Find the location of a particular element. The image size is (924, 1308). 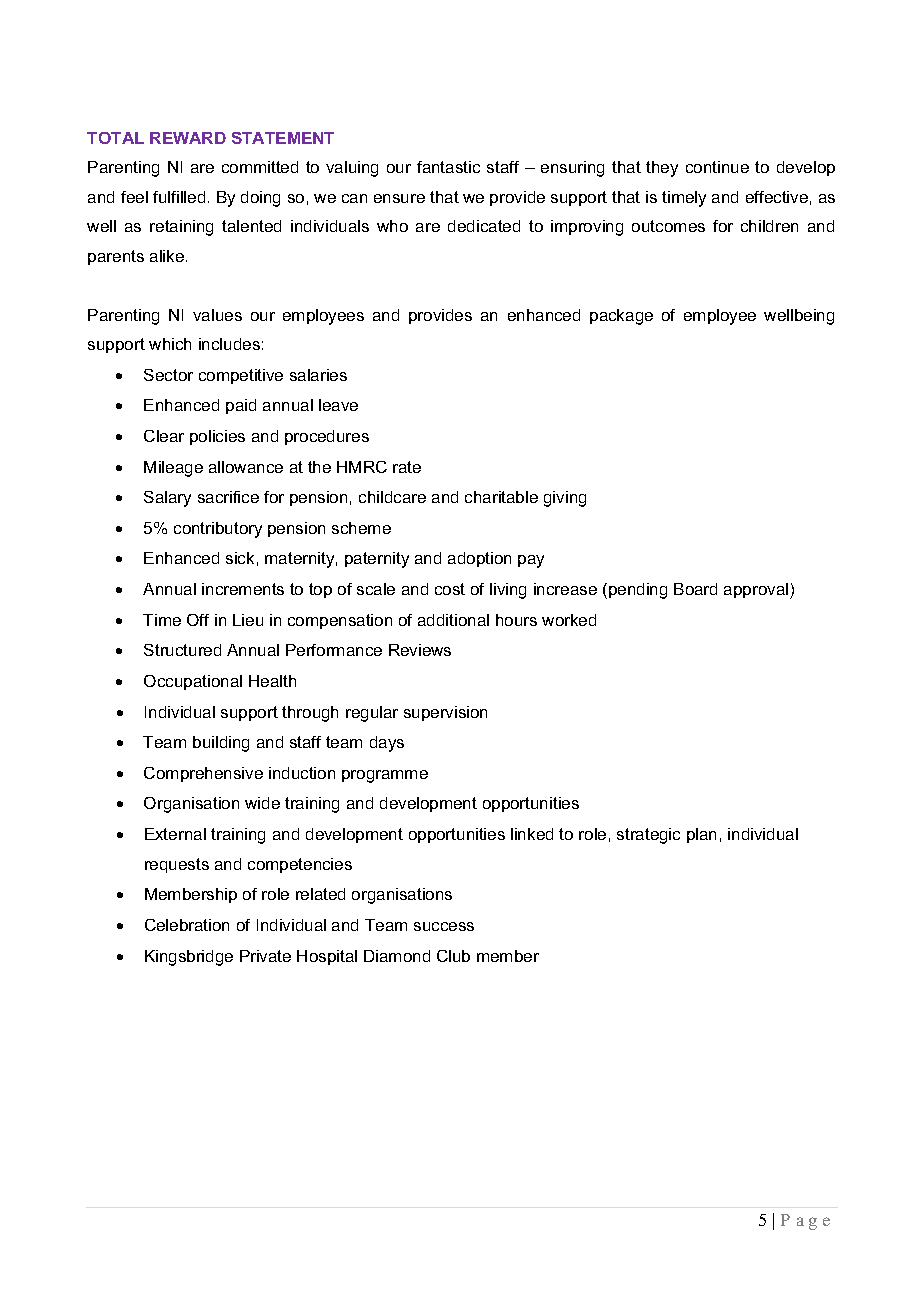

contributory is located at coordinates (218, 530).
